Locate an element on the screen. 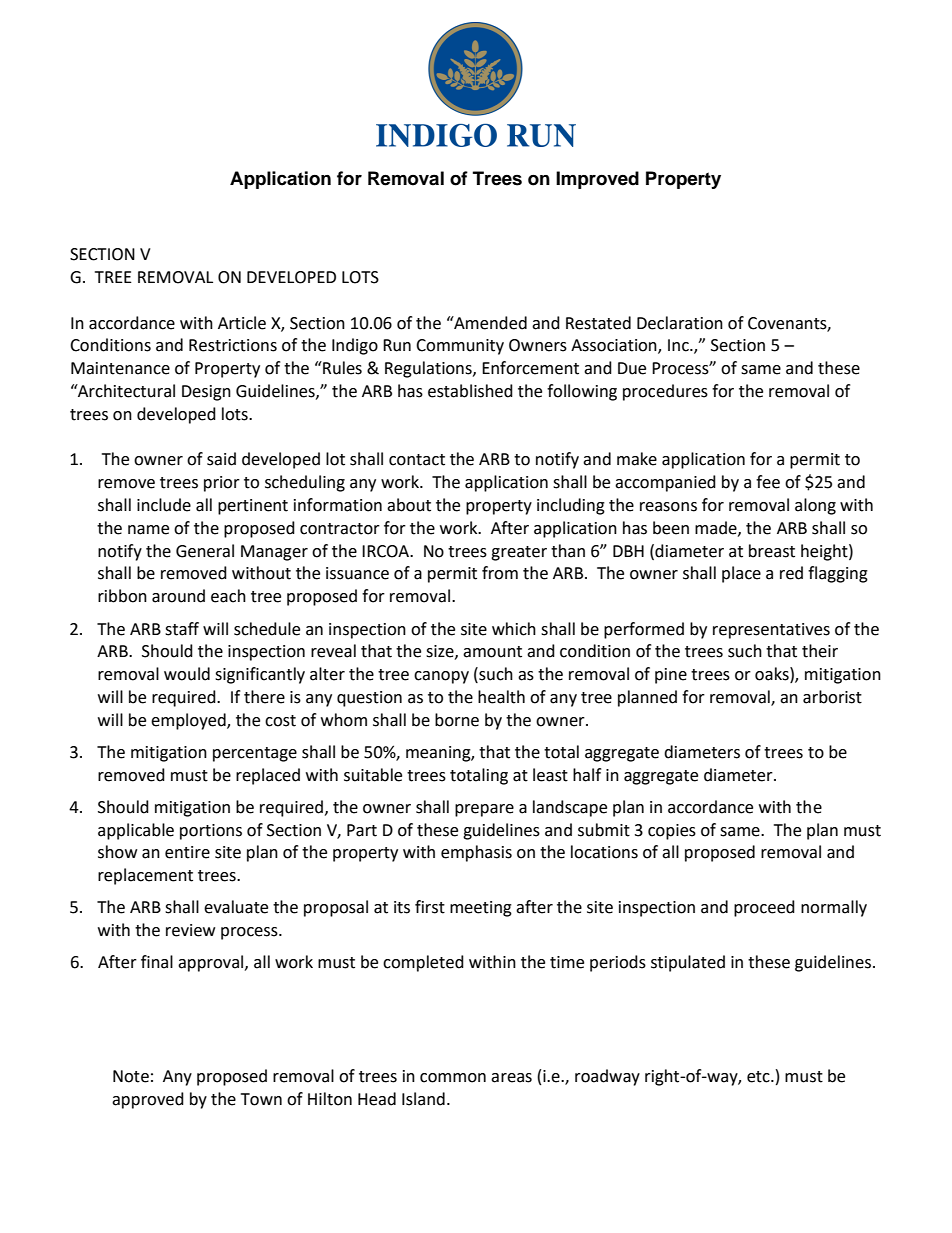 The width and height of the screenshot is (952, 1233). representatives is located at coordinates (771, 631).
